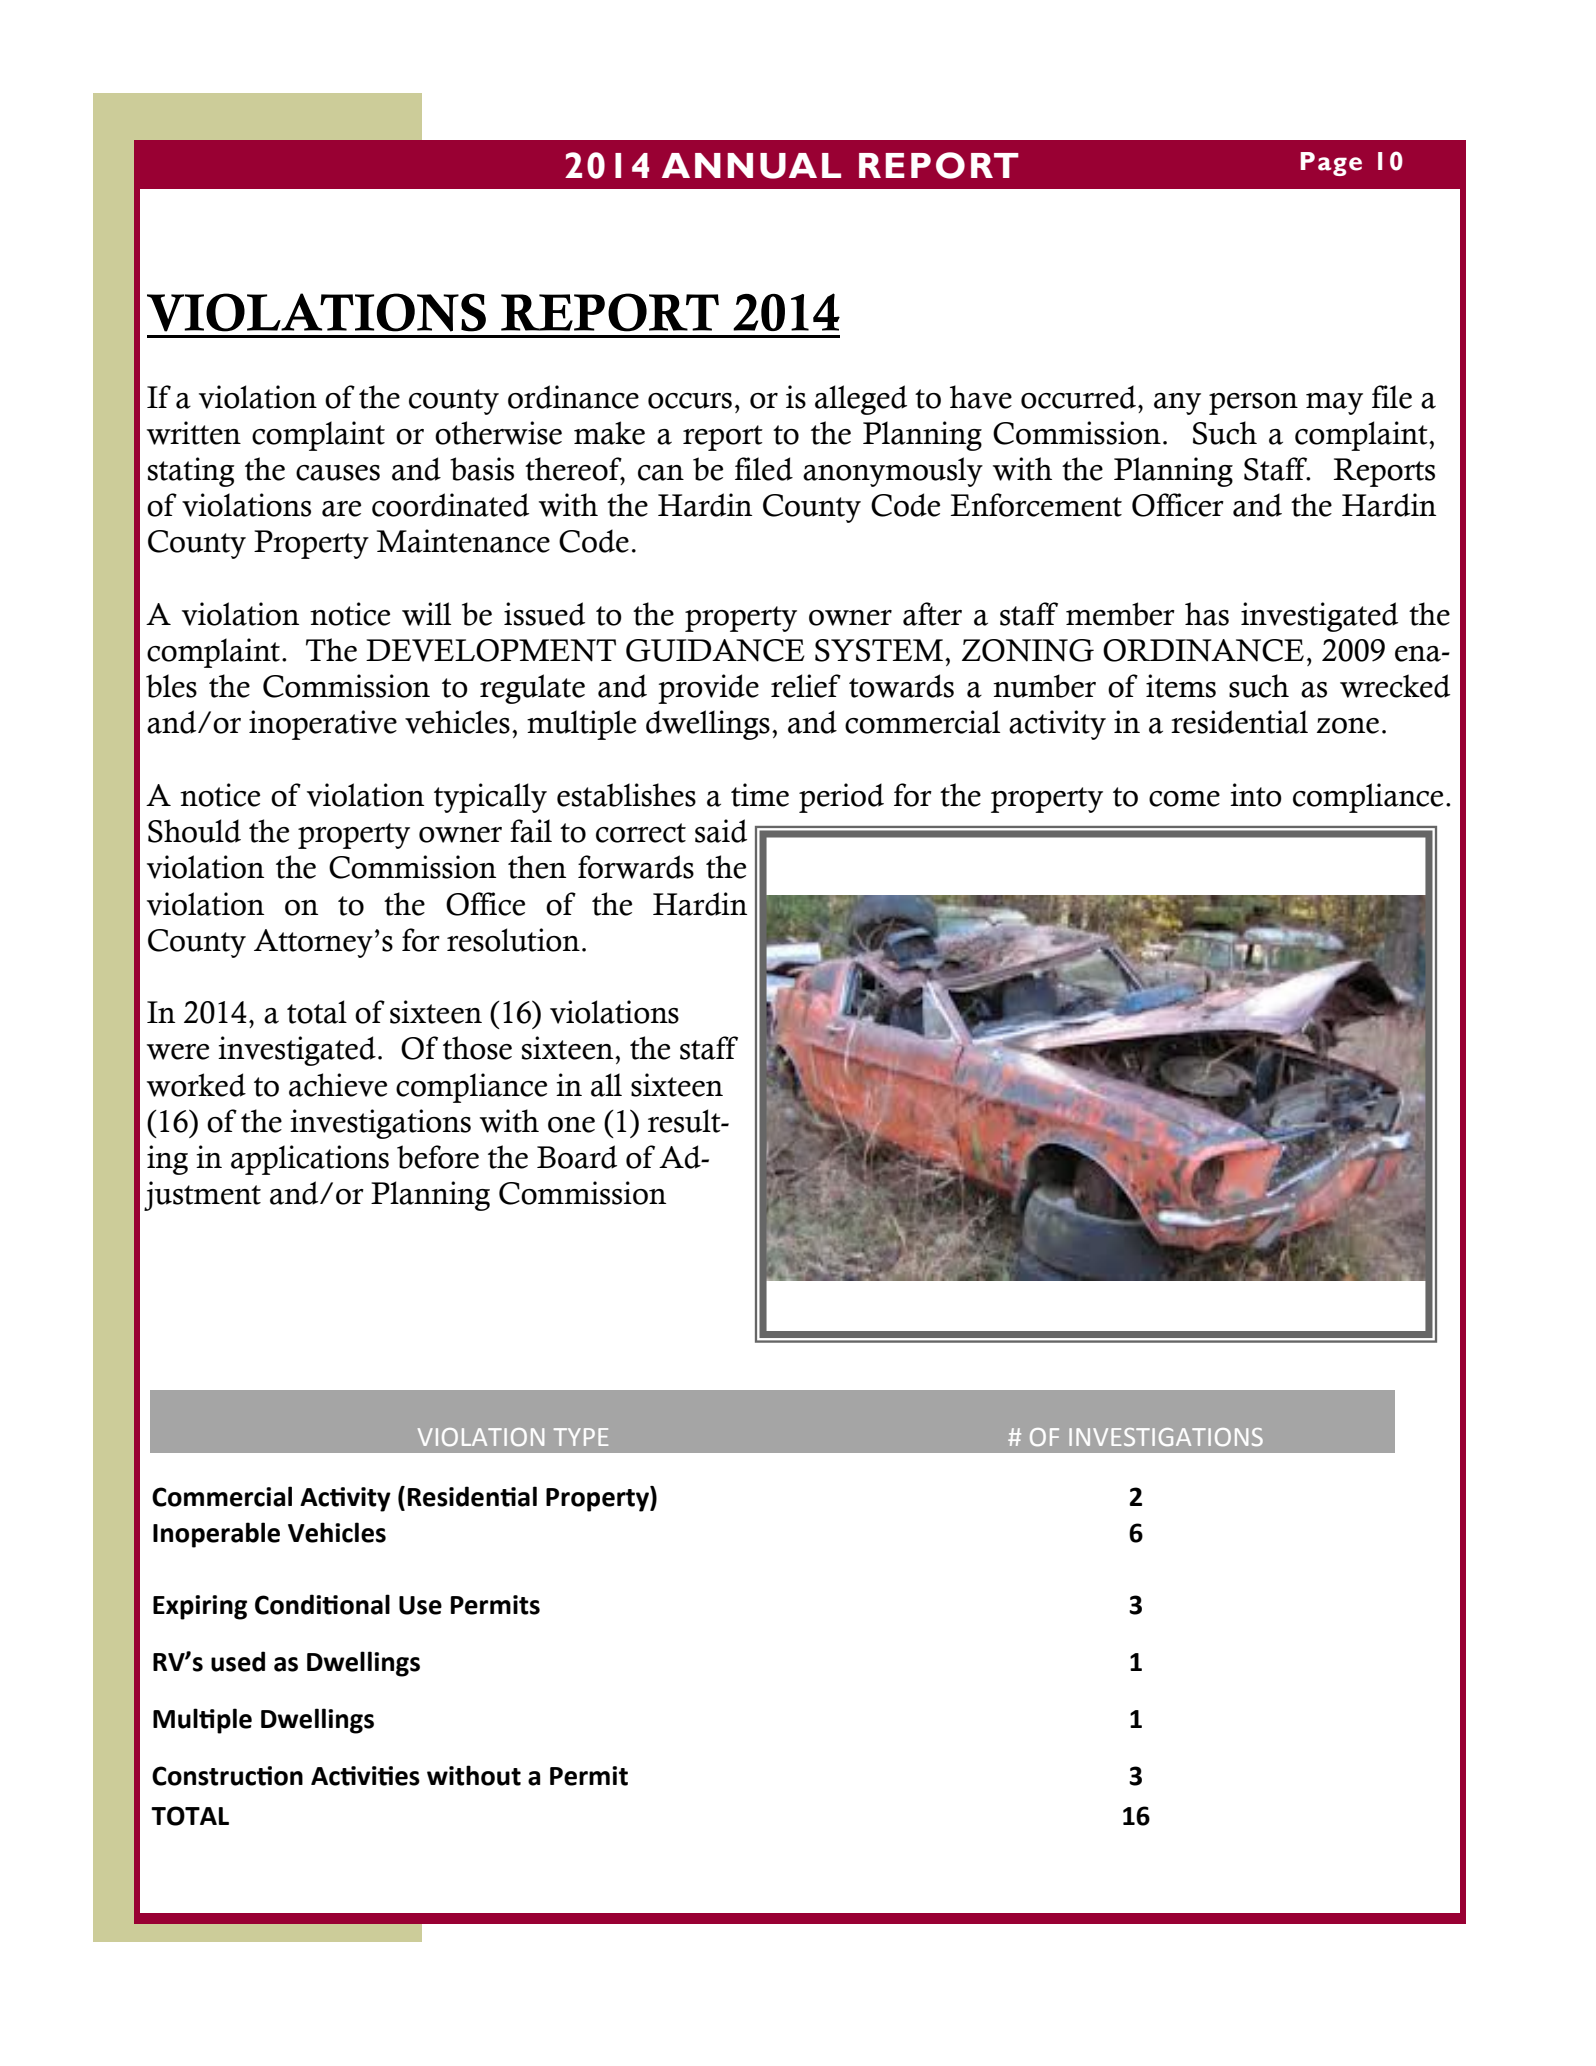  Describe the element at coordinates (1331, 164) in the page. I see `Page` at that location.
